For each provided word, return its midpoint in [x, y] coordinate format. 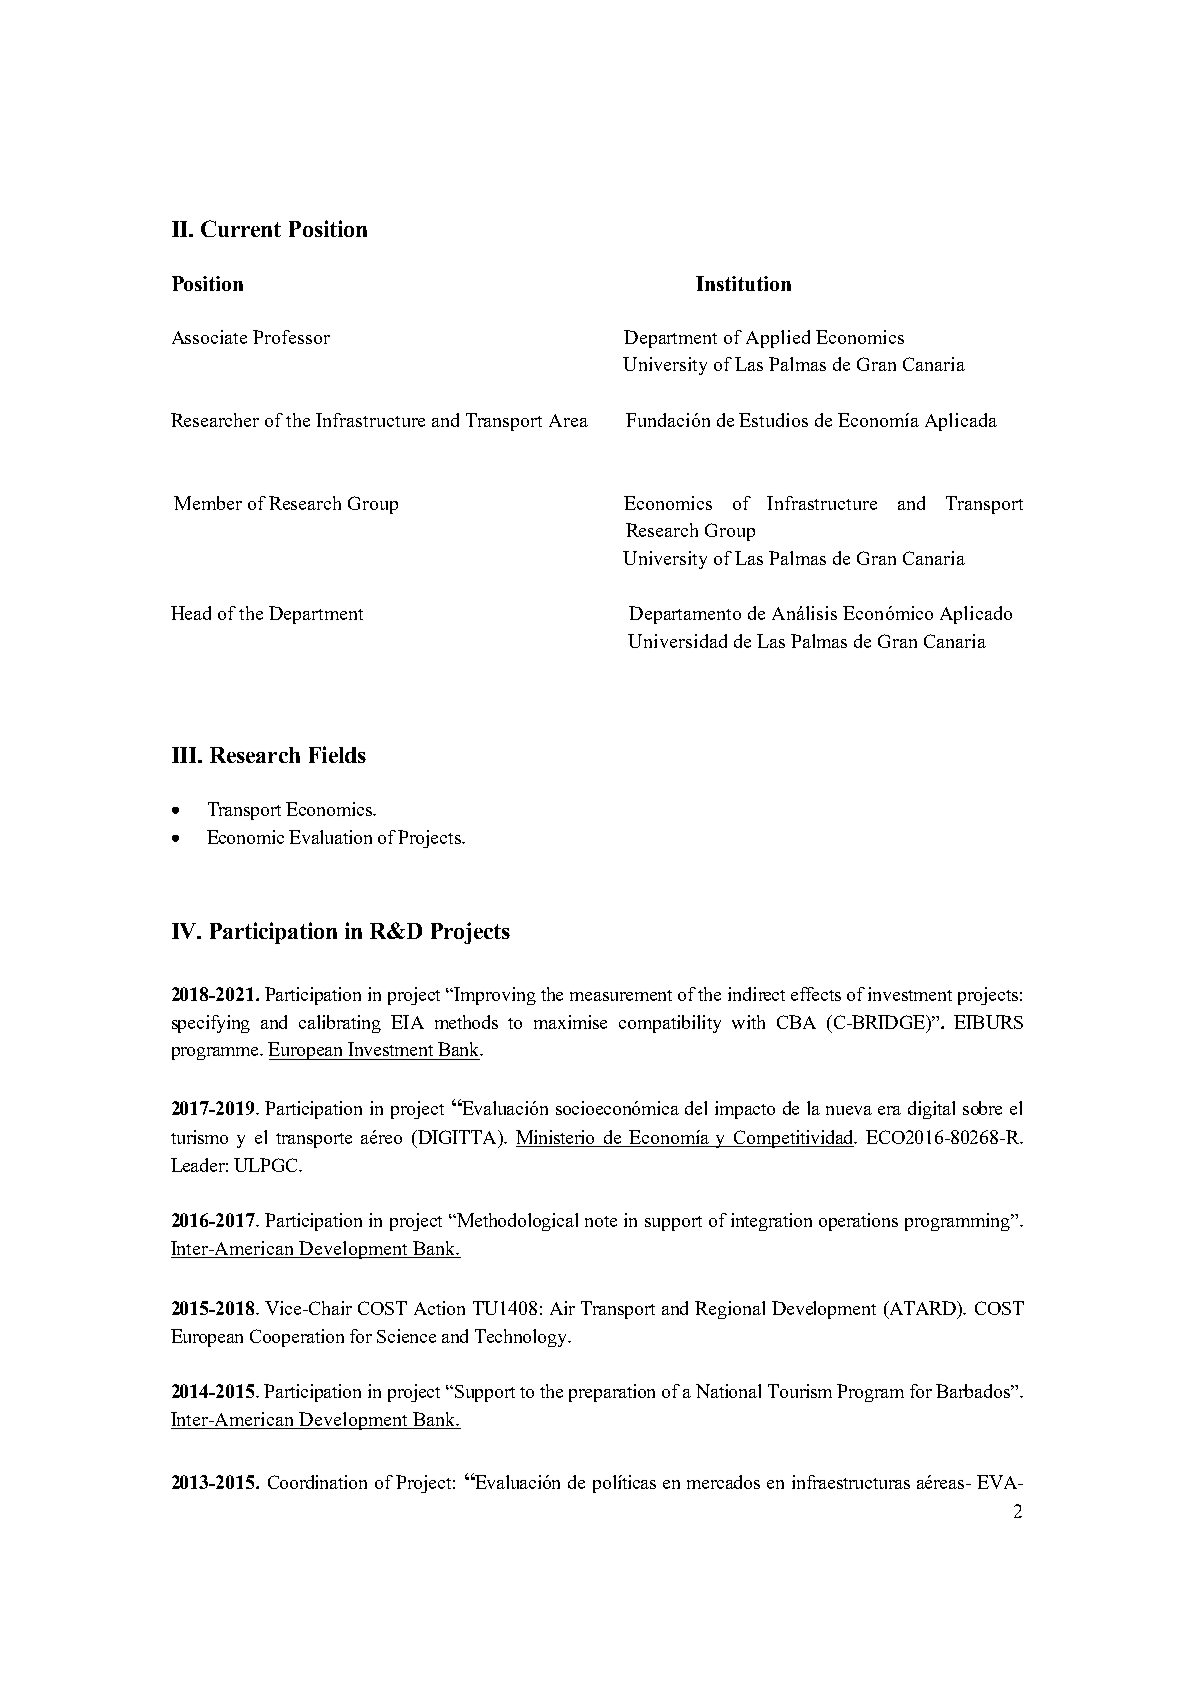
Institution [743, 283]
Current [241, 228]
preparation [612, 1393]
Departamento [685, 615]
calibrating [340, 1024]
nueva [849, 1110]
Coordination [317, 1482]
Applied [778, 339]
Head [191, 613]
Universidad [677, 641]
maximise [570, 1022]
